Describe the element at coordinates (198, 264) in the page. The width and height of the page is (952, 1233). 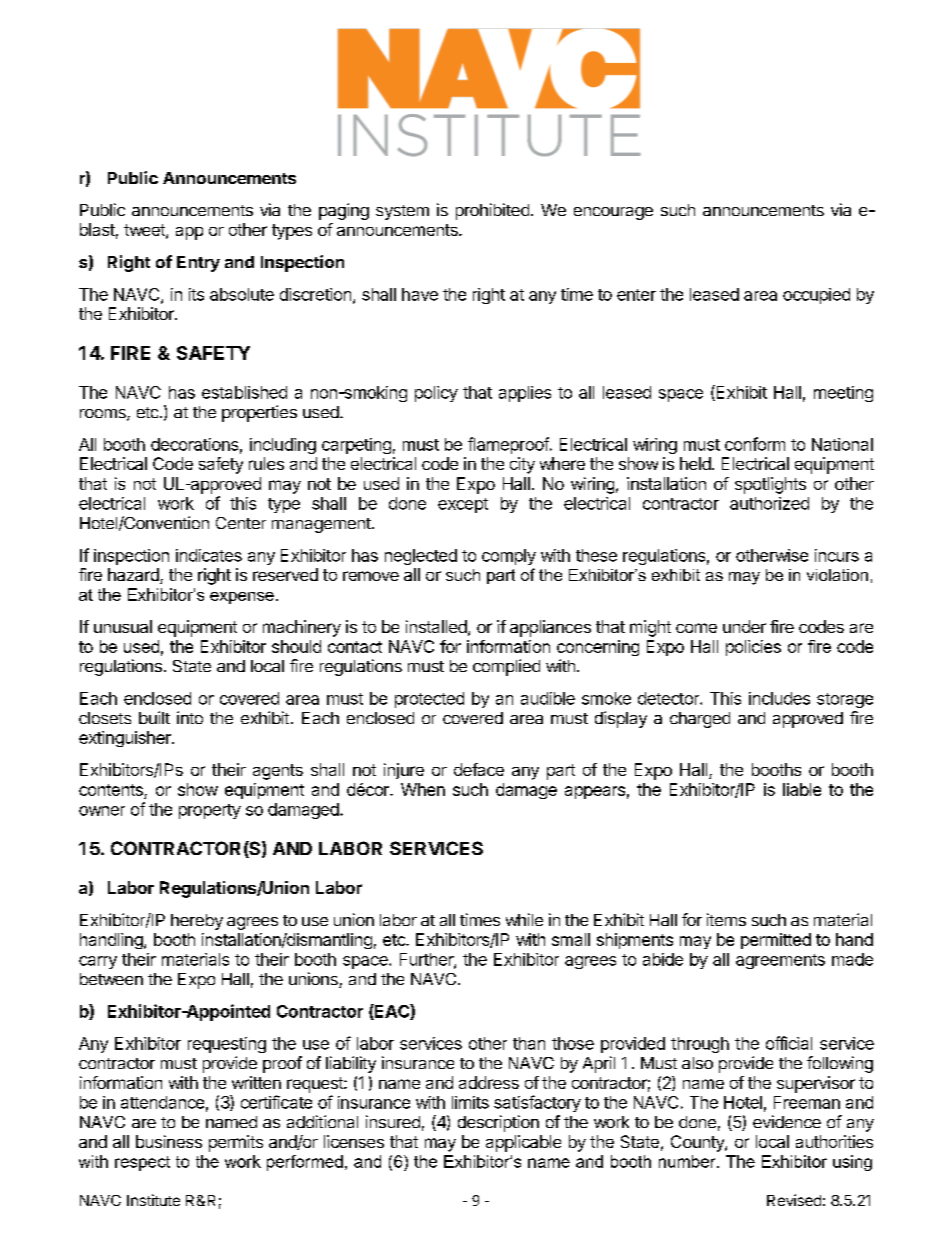
I see `Entry` at that location.
